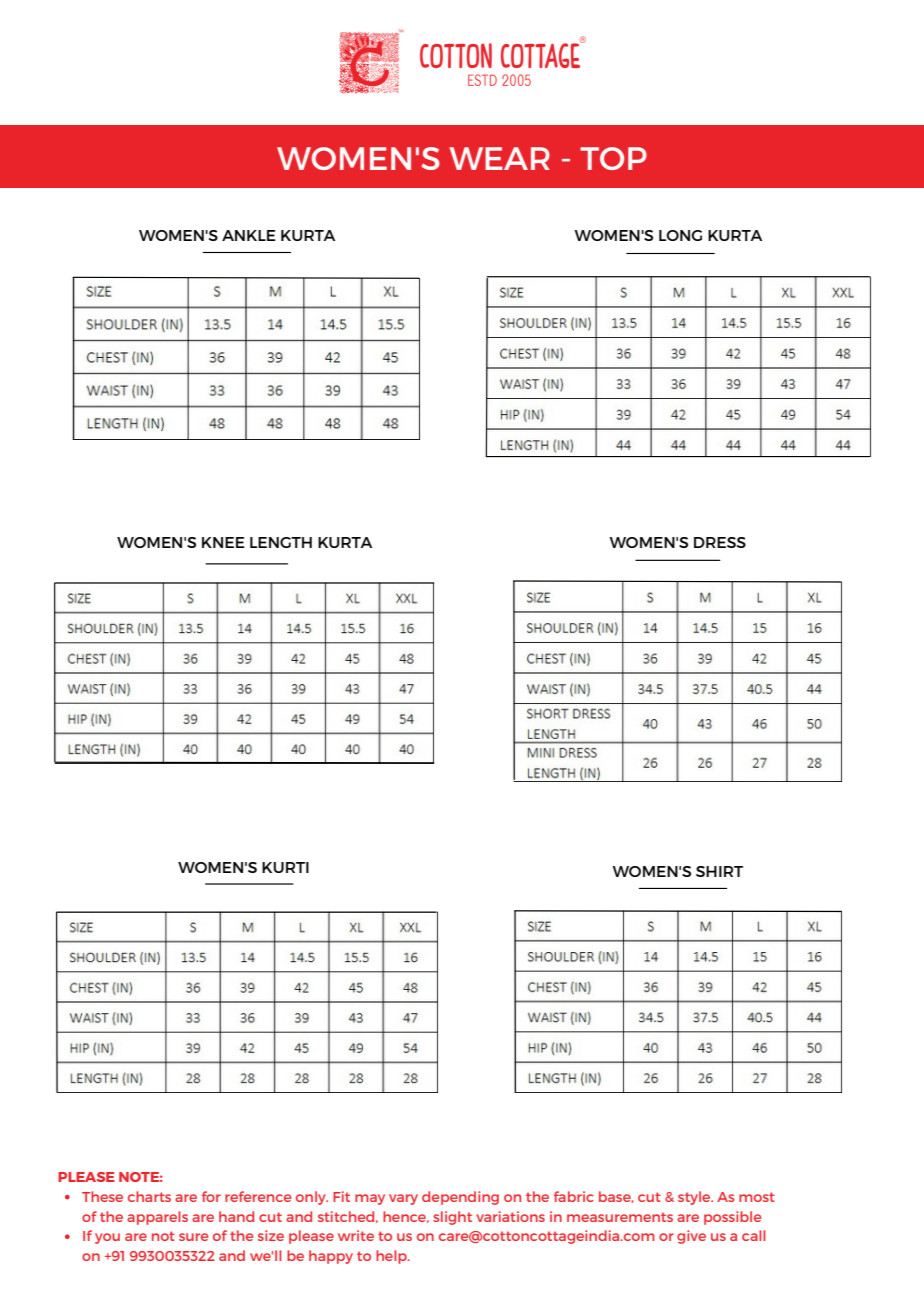  Describe the element at coordinates (403, 1199) in the page. I see `vary` at that location.
